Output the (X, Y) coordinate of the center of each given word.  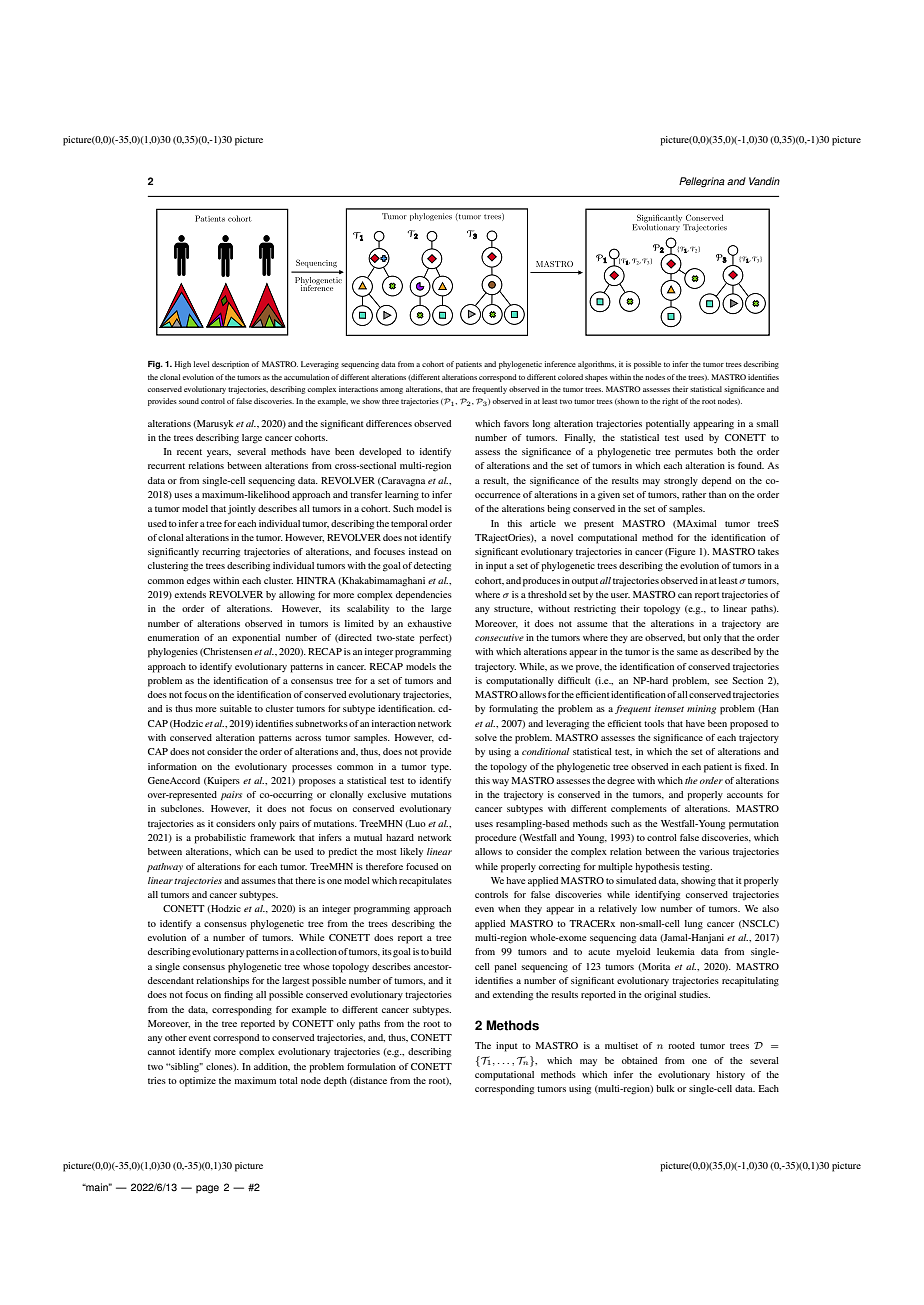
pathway (165, 867)
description (230, 365)
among (391, 391)
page (207, 1189)
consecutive (499, 637)
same (687, 652)
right (670, 402)
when (509, 908)
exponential (256, 639)
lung (694, 925)
